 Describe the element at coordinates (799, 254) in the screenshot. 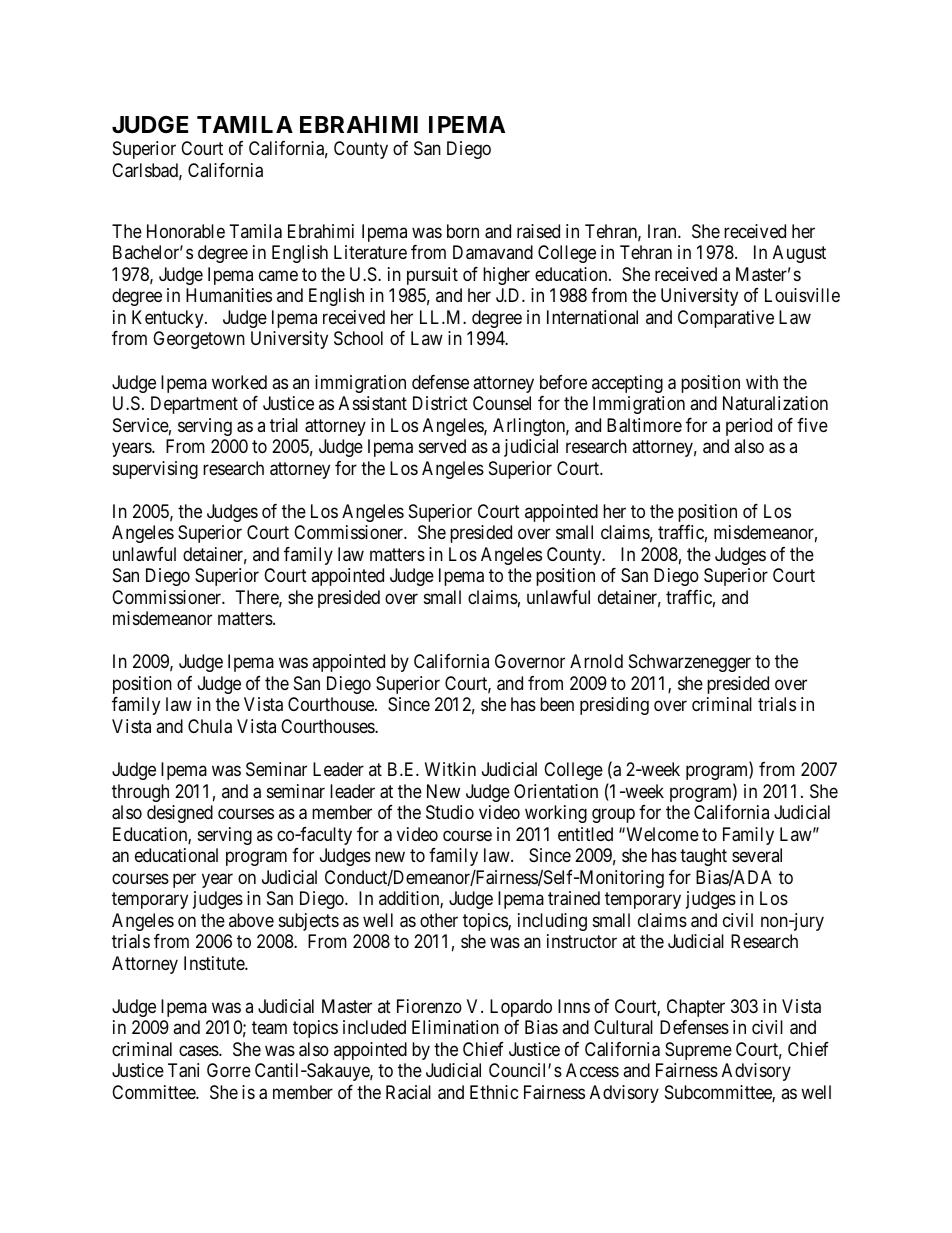

I see `August` at that location.
